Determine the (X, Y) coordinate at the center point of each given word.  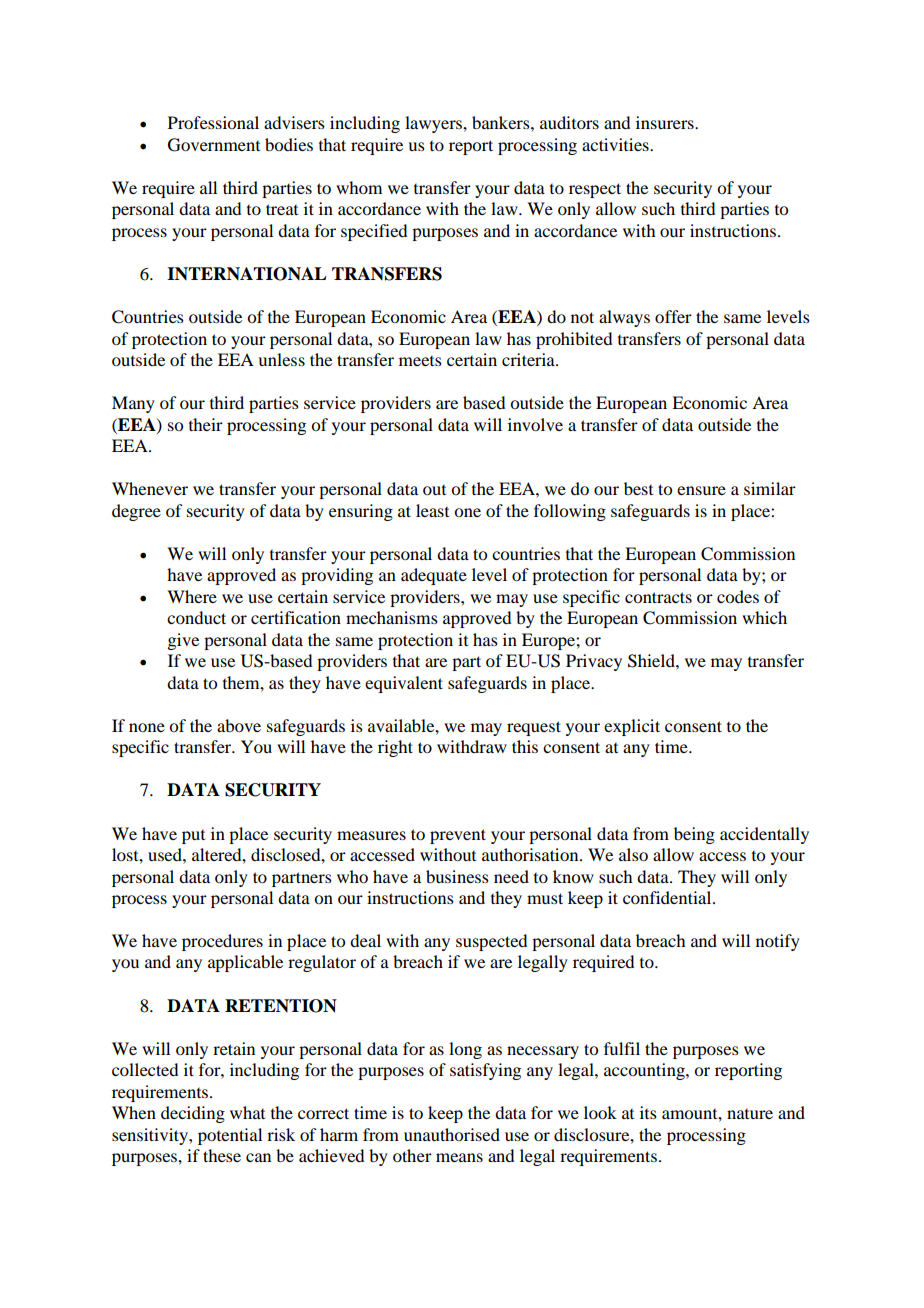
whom (359, 187)
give (183, 641)
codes (738, 596)
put (193, 837)
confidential (668, 897)
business (457, 876)
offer (673, 316)
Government (214, 145)
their (206, 424)
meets (420, 361)
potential (230, 1136)
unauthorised (452, 1134)
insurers (666, 122)
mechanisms (392, 617)
